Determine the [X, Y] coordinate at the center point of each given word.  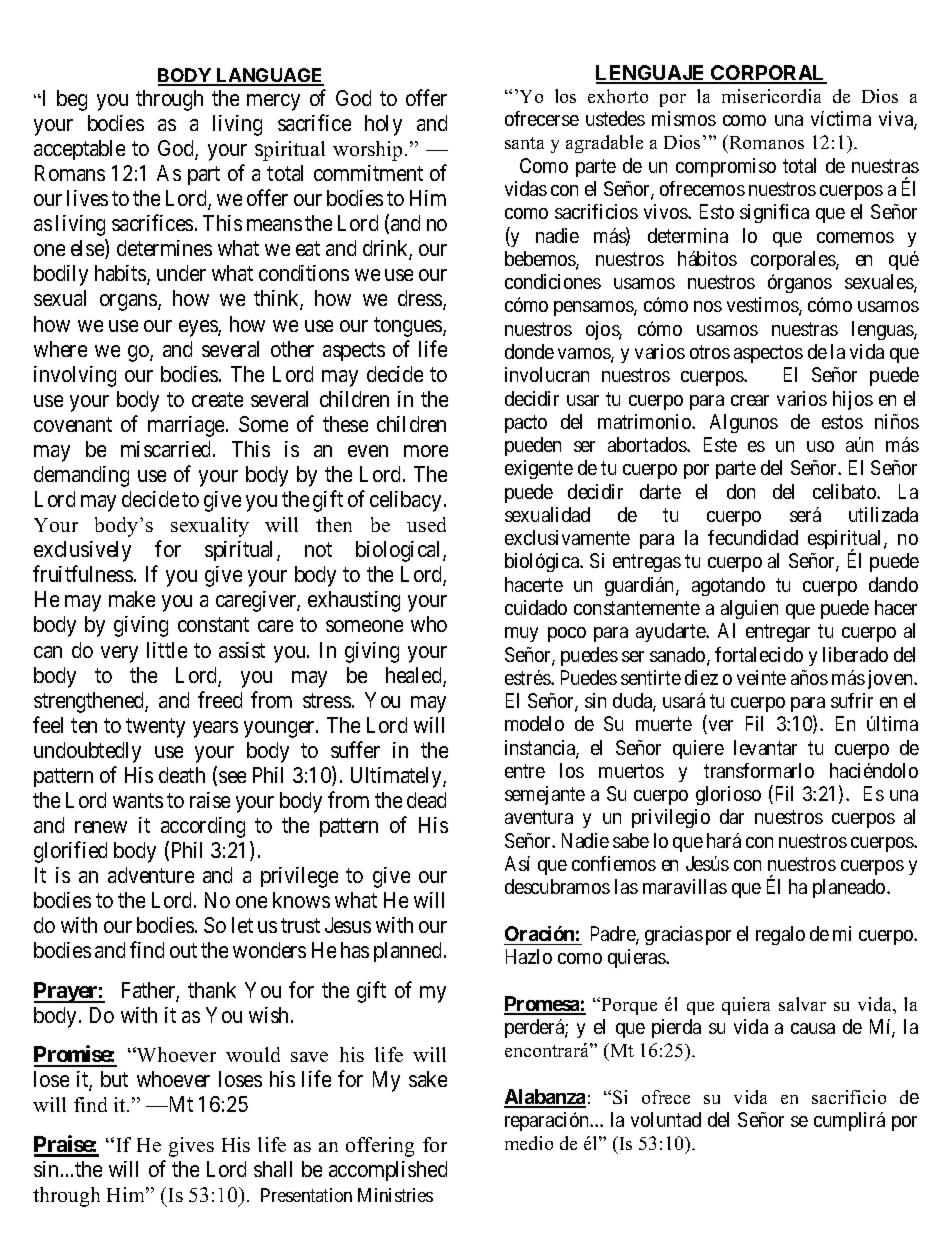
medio [529, 1143]
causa [813, 1028]
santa [524, 143]
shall [273, 1169]
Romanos [765, 144]
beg [72, 100]
